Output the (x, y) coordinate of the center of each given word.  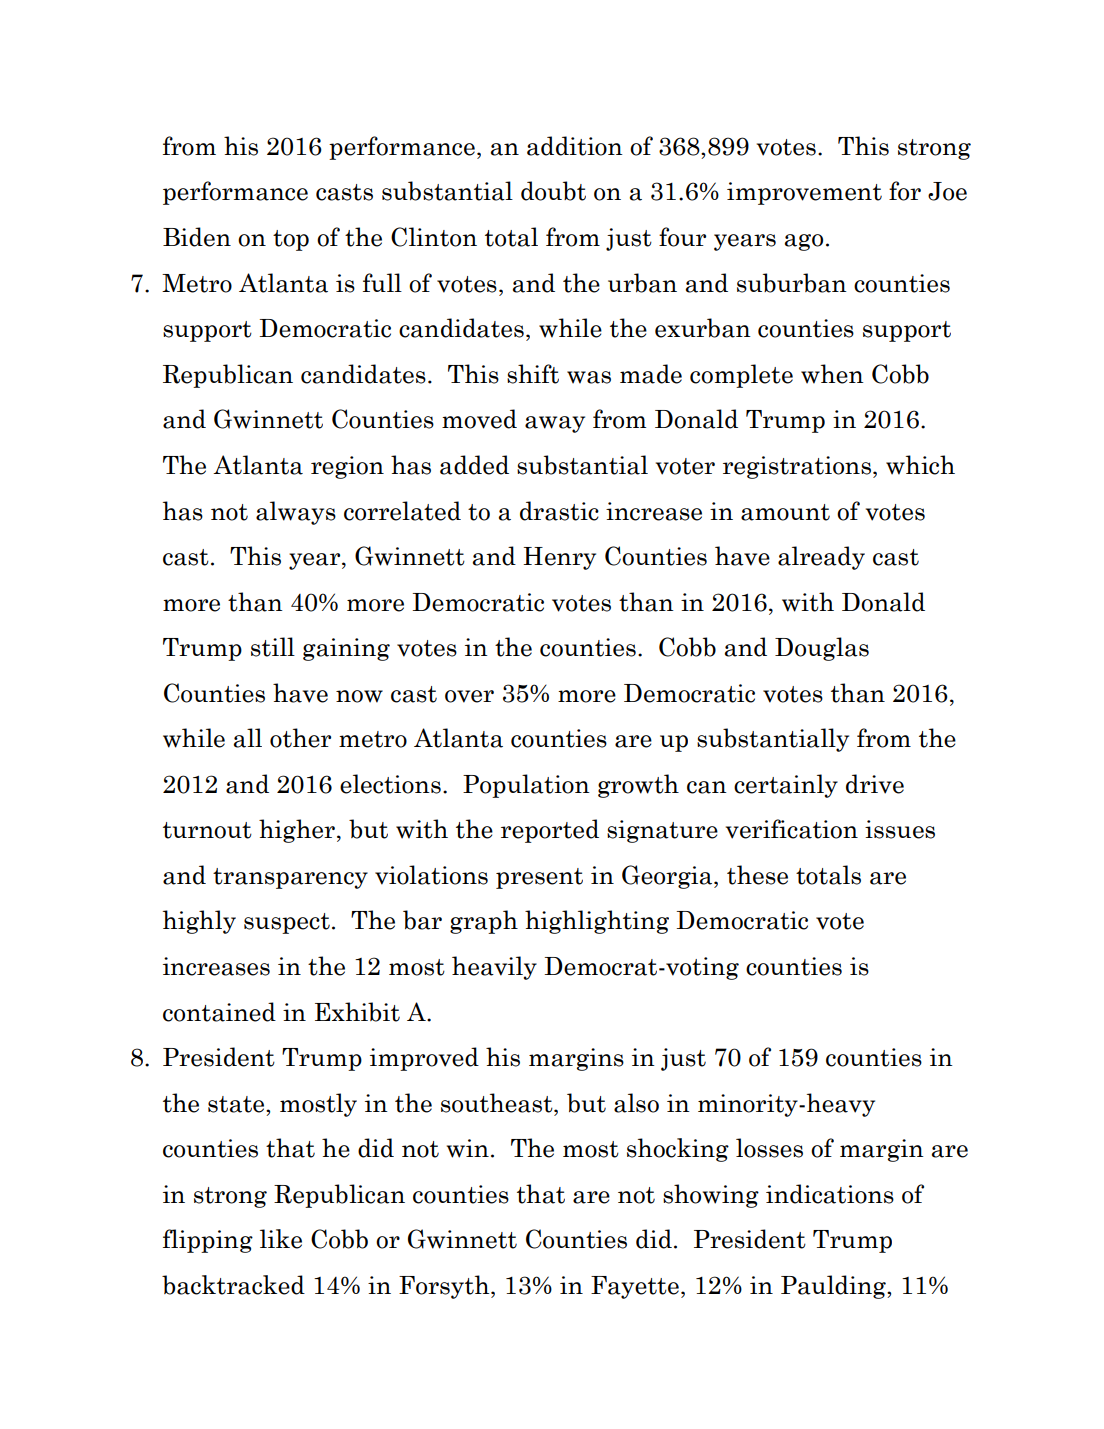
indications (830, 1194)
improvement (804, 193)
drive (875, 784)
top (291, 240)
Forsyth (445, 1287)
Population (526, 786)
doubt (553, 191)
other (300, 738)
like (281, 1239)
